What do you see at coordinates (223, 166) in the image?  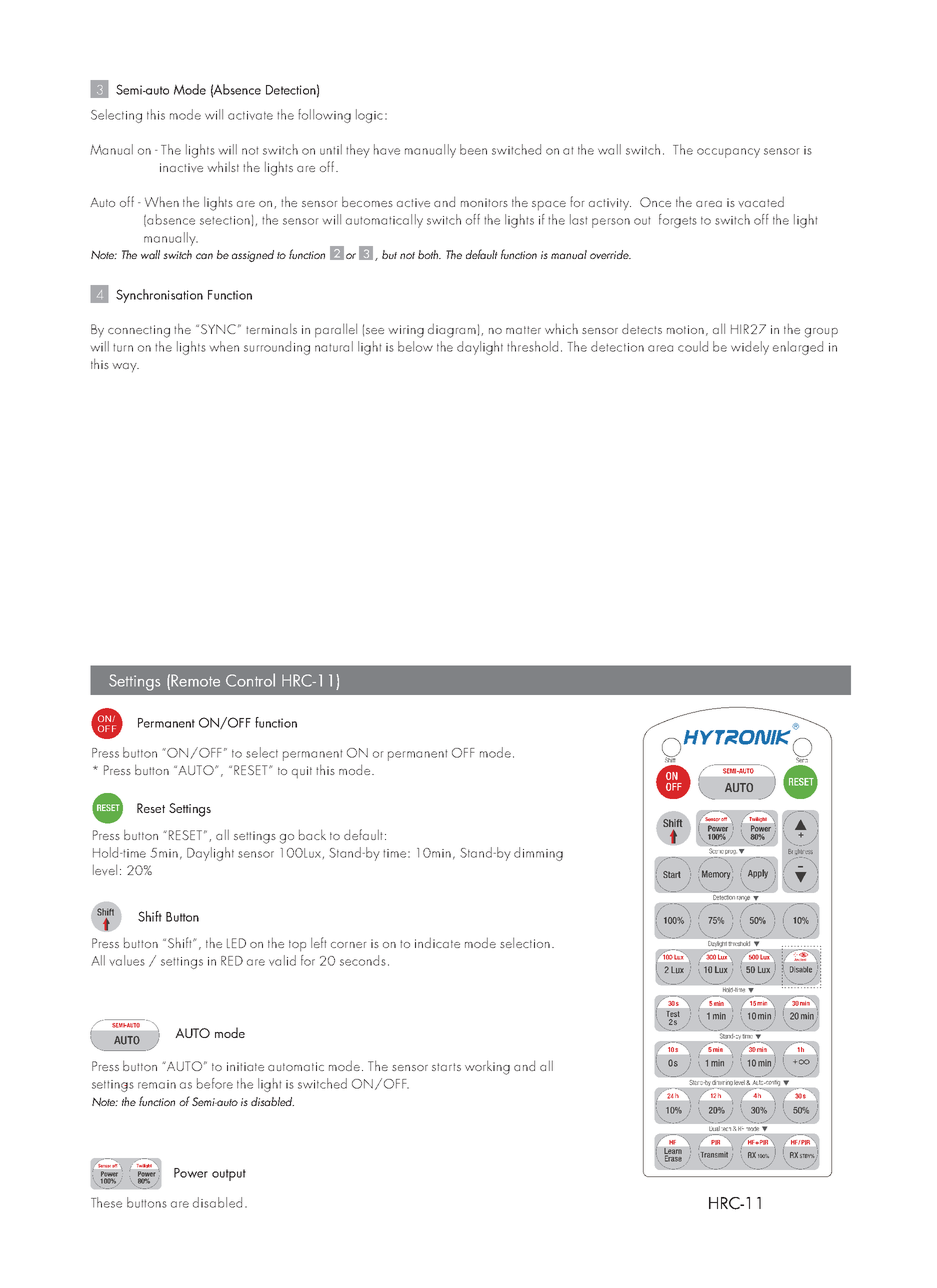 I see `whilst` at bounding box center [223, 166].
